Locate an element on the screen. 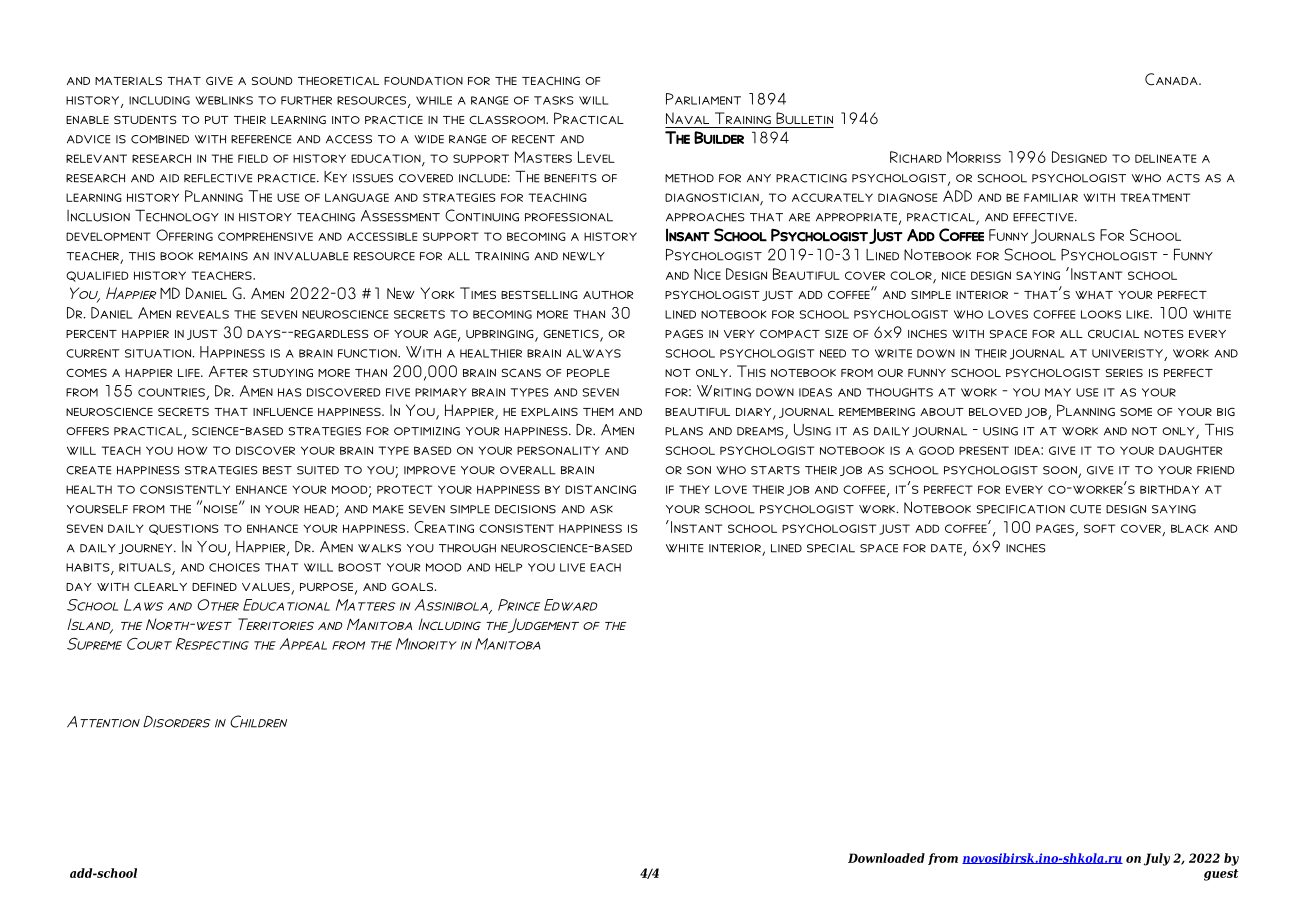  guest is located at coordinates (1221, 875).
